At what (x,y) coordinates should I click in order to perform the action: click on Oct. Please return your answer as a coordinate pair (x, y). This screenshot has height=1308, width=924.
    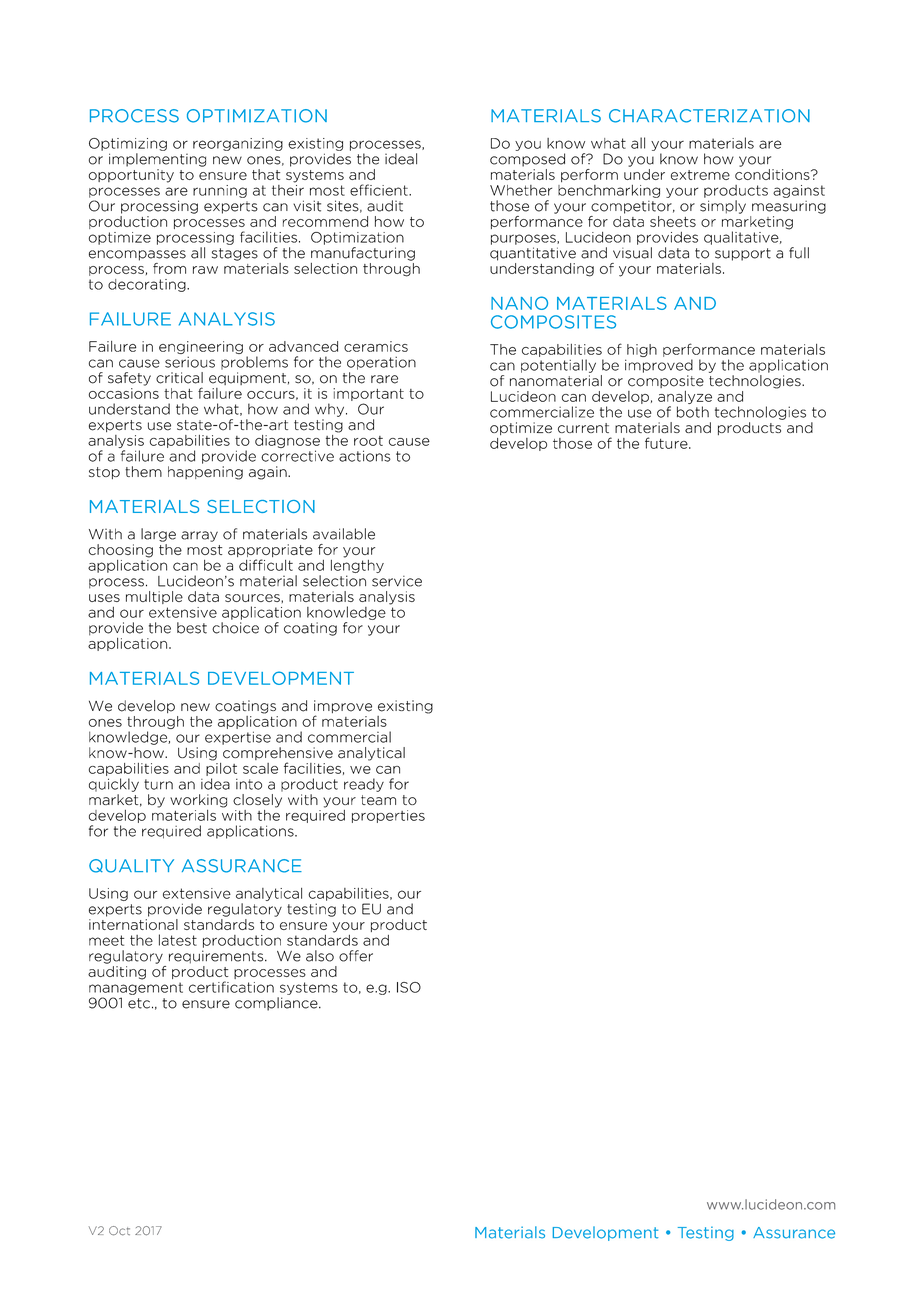
    Looking at the image, I should click on (119, 1231).
